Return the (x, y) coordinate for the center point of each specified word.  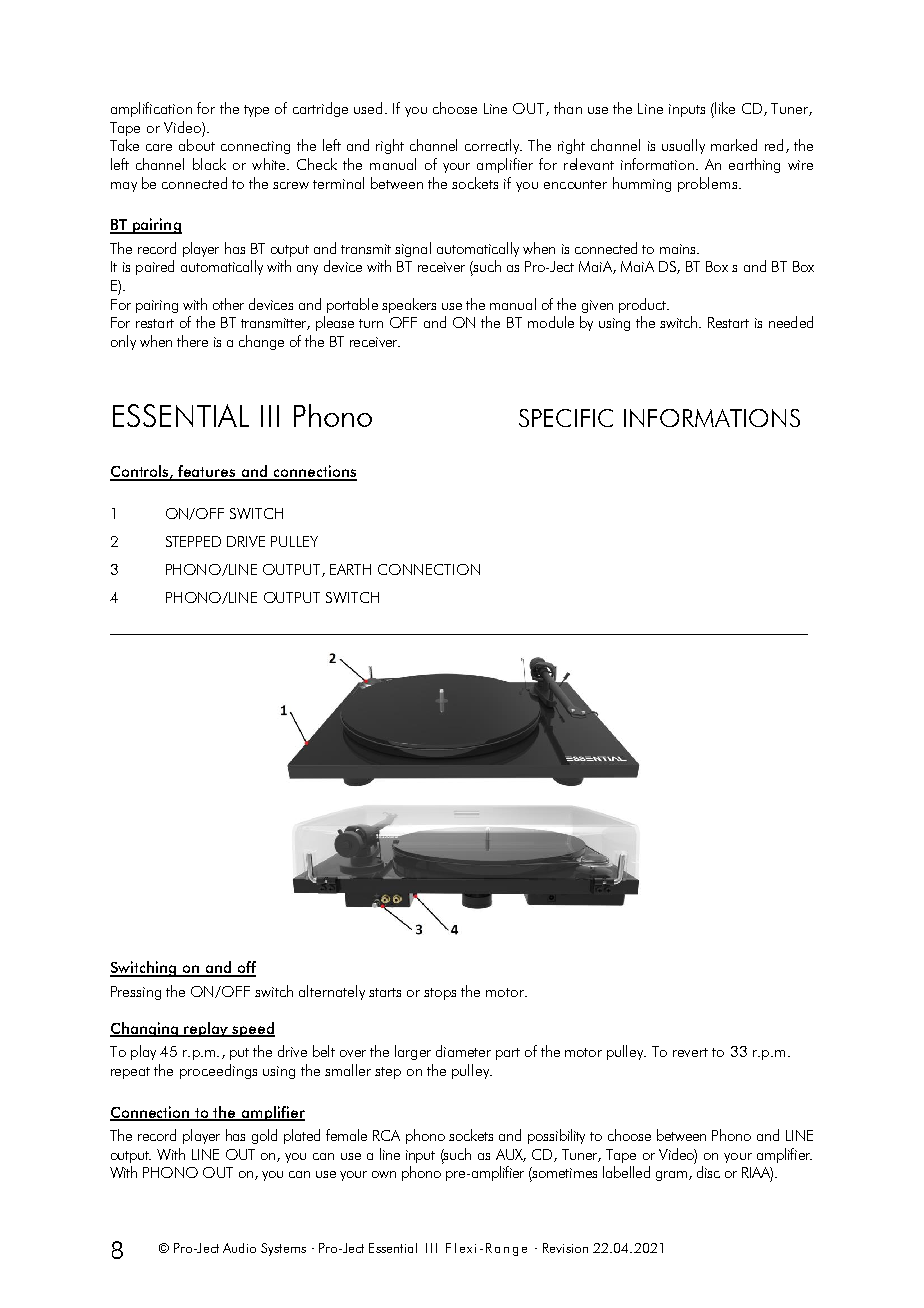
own (384, 1174)
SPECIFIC (566, 418)
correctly (493, 146)
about (197, 145)
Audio (239, 1248)
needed (791, 322)
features (207, 472)
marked (734, 145)
